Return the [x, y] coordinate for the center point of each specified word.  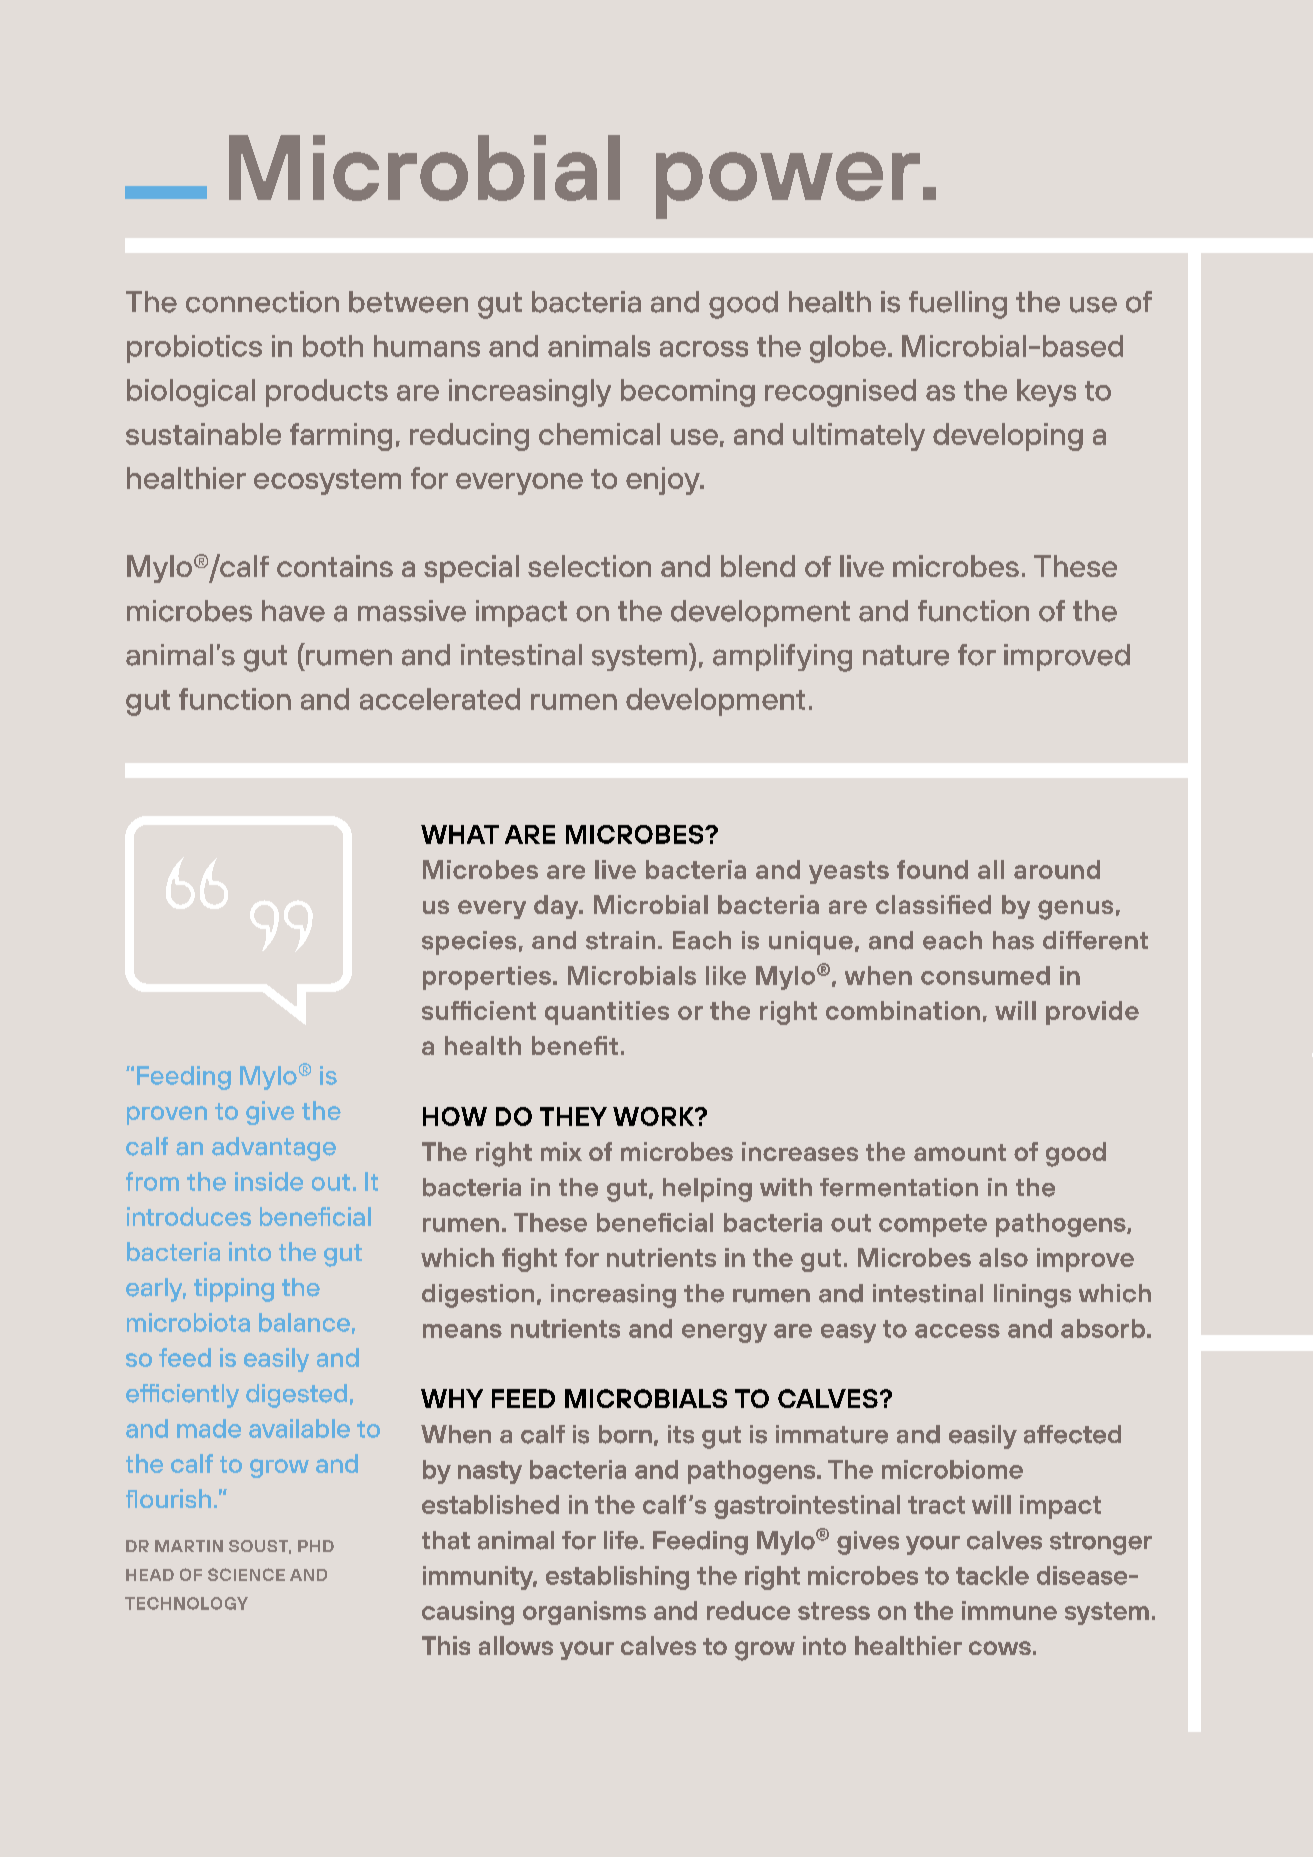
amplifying [782, 658]
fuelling [958, 305]
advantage [274, 1149]
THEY [573, 1116]
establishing [617, 1578]
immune [1009, 1610]
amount [960, 1152]
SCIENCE [246, 1574]
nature [906, 655]
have [293, 611]
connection [262, 302]
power [788, 185]
